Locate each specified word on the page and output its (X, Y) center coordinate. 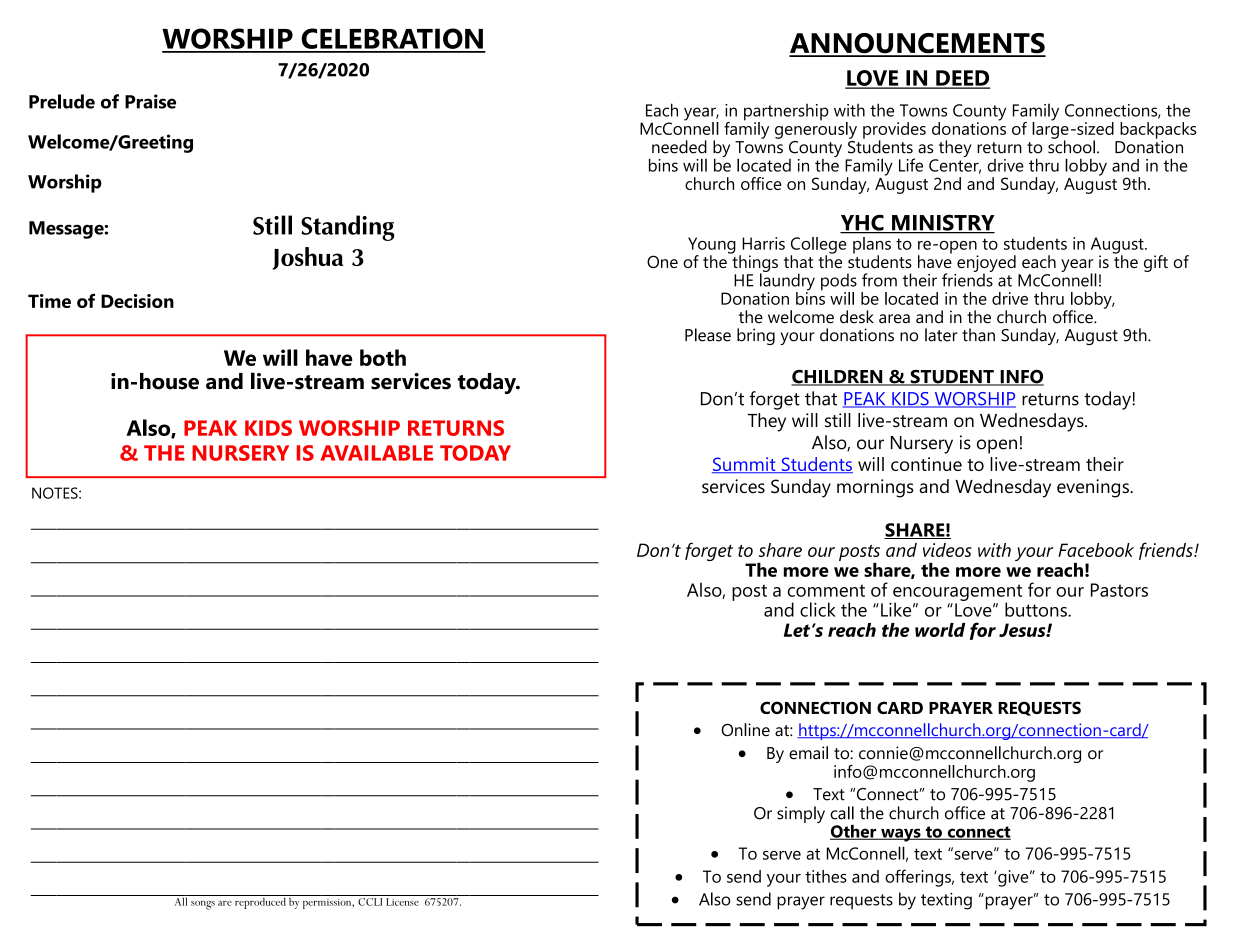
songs (203, 905)
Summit (745, 465)
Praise (150, 101)
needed (679, 147)
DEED (962, 79)
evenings (1094, 488)
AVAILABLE (377, 453)
